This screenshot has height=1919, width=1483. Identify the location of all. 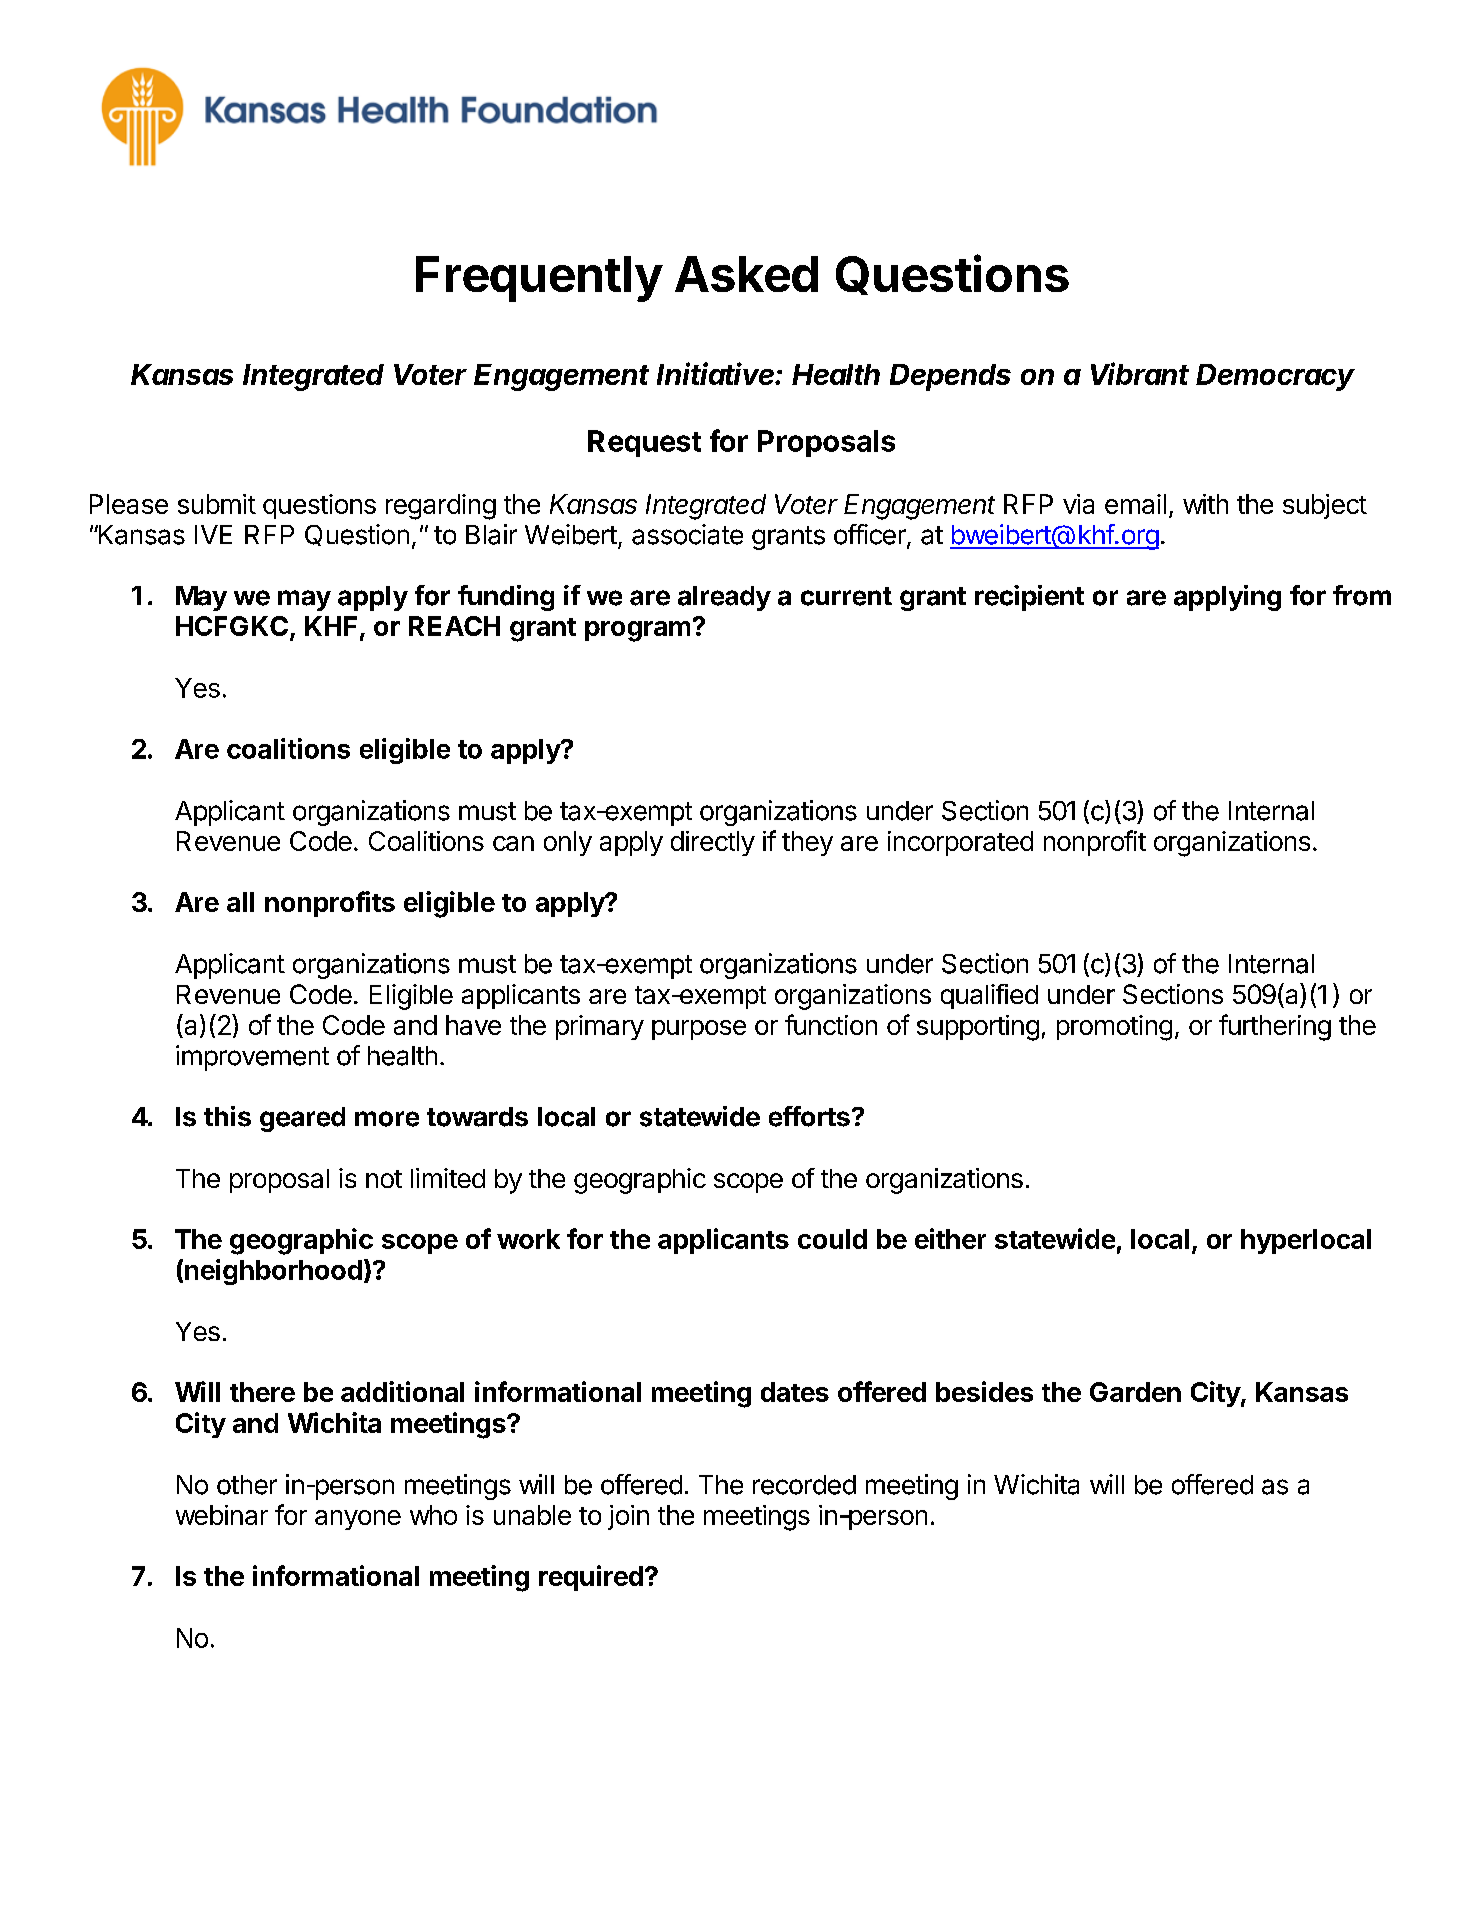
(240, 902).
